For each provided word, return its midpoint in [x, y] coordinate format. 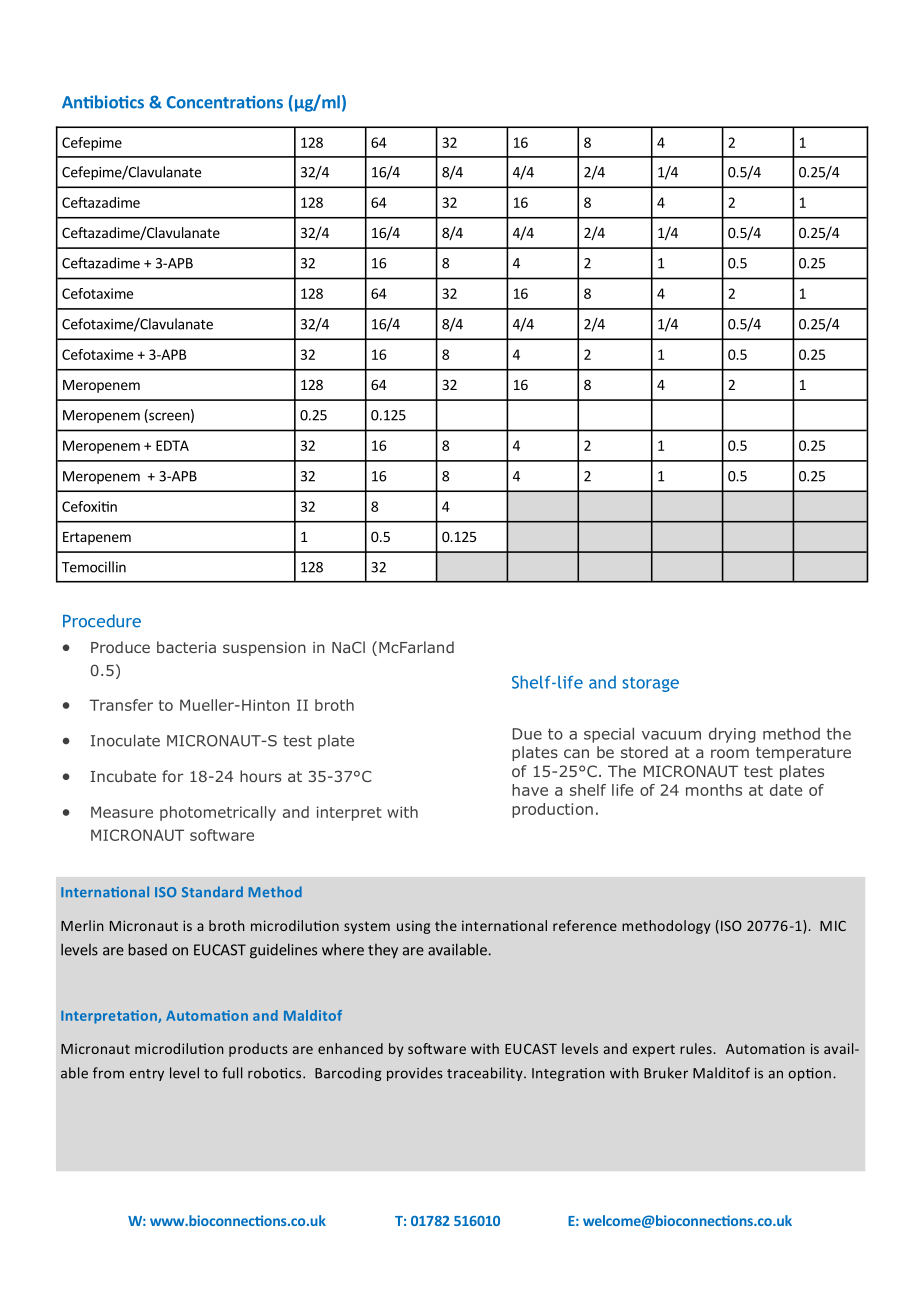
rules [697, 1048]
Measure [122, 812]
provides [415, 1074]
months [714, 790]
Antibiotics [103, 102]
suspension [264, 649]
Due [527, 734]
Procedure [102, 621]
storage [650, 684]
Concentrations [225, 102]
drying [732, 735]
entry [146, 1075]
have [530, 790]
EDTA [172, 445]
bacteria [186, 647]
